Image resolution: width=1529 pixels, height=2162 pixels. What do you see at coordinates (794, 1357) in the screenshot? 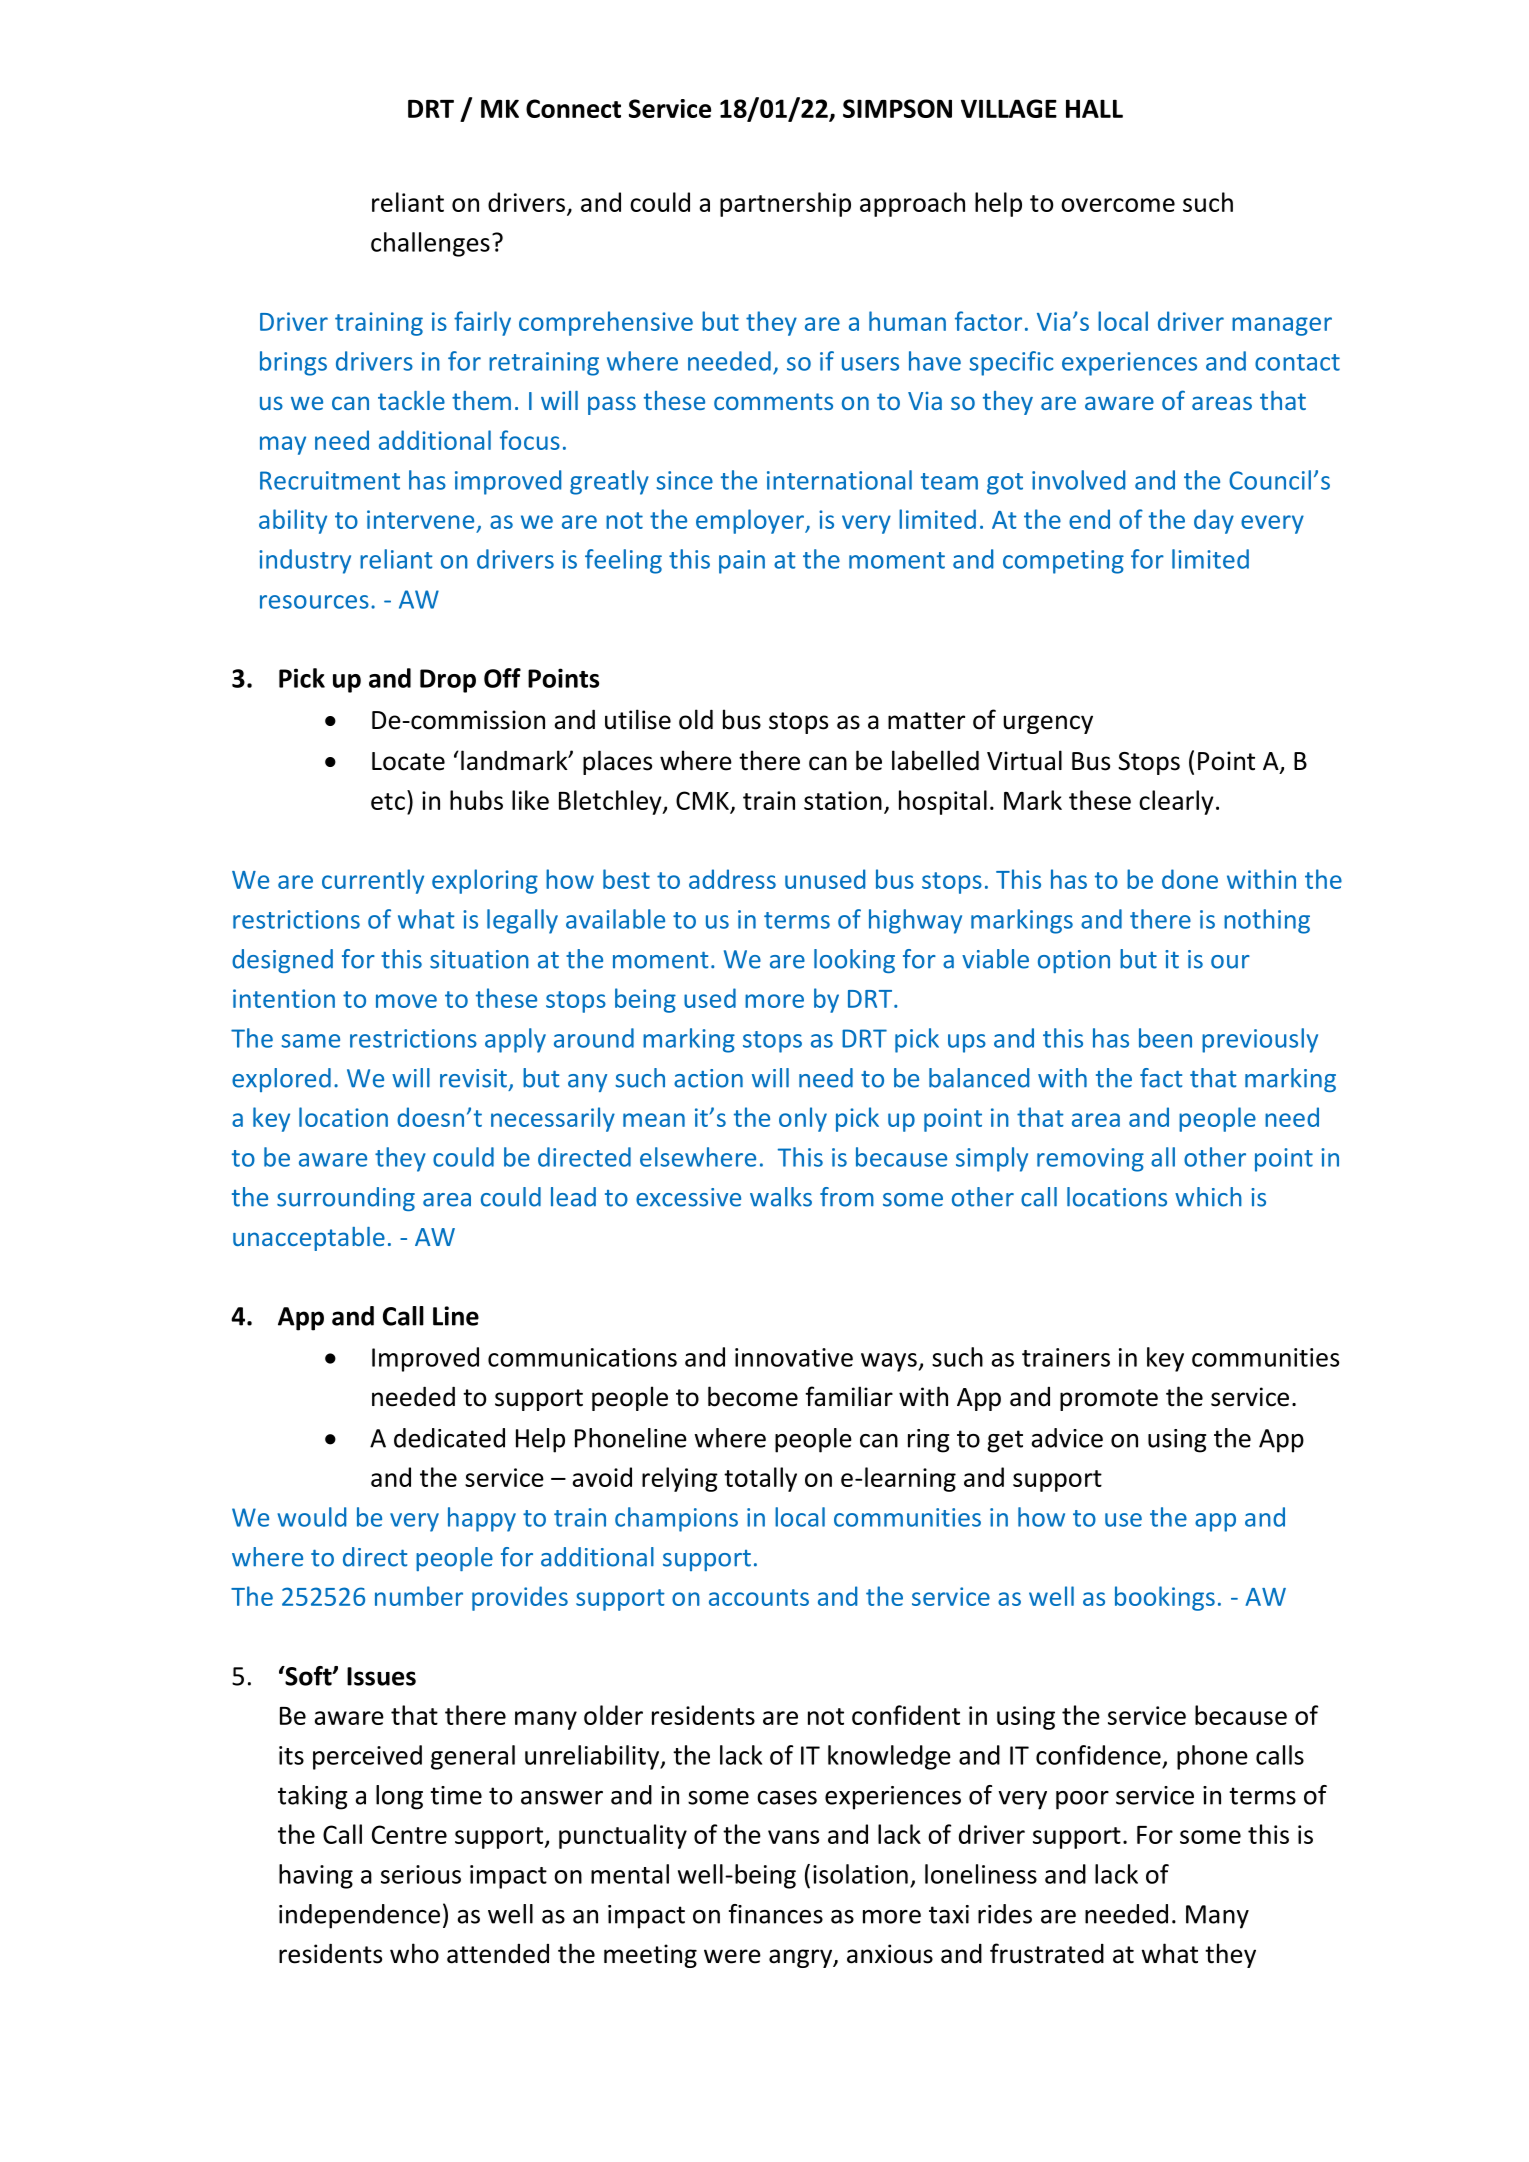
I see `innovative` at bounding box center [794, 1357].
